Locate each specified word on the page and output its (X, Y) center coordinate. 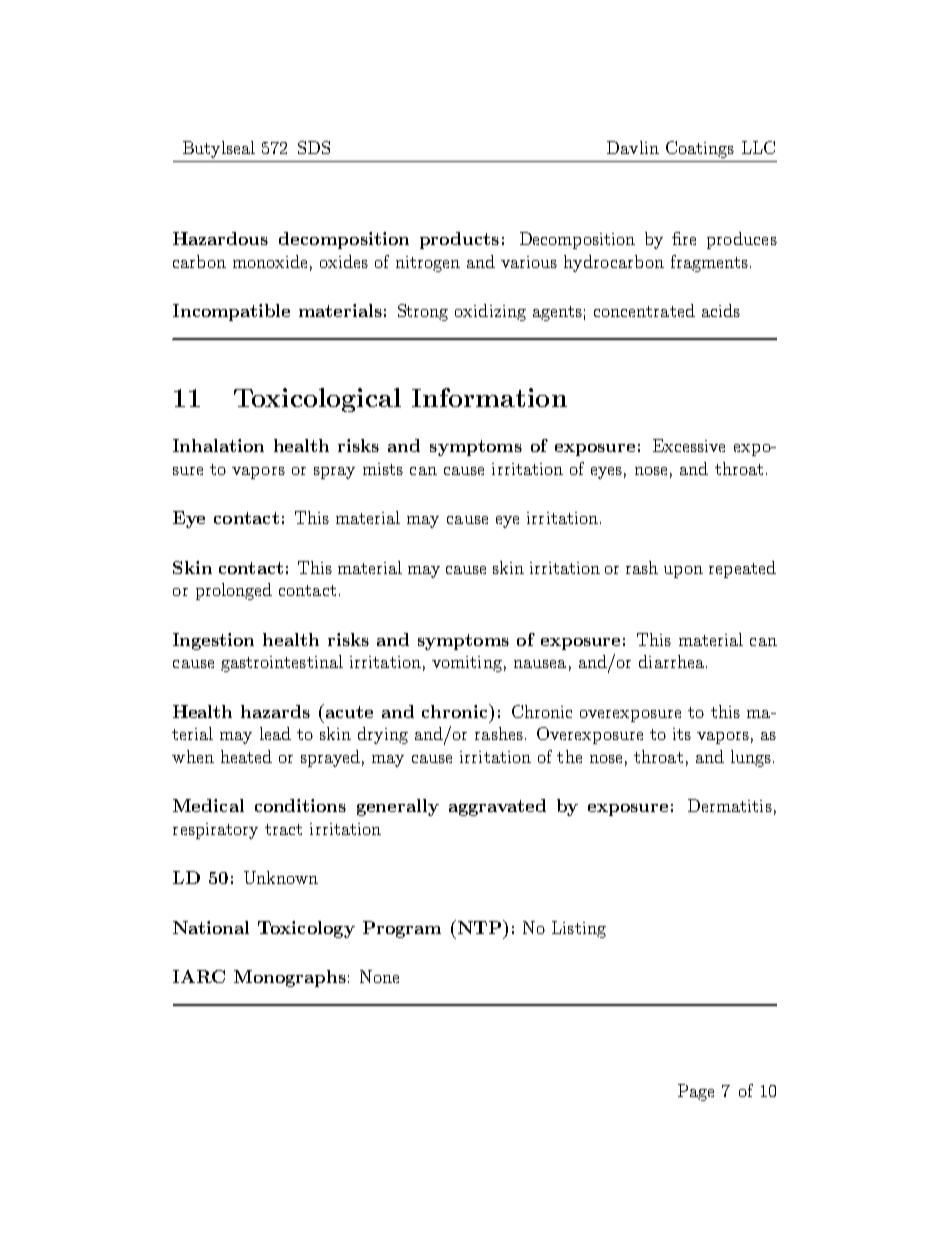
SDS (314, 147)
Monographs (290, 978)
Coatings (700, 149)
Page (696, 1092)
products (459, 240)
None (379, 976)
